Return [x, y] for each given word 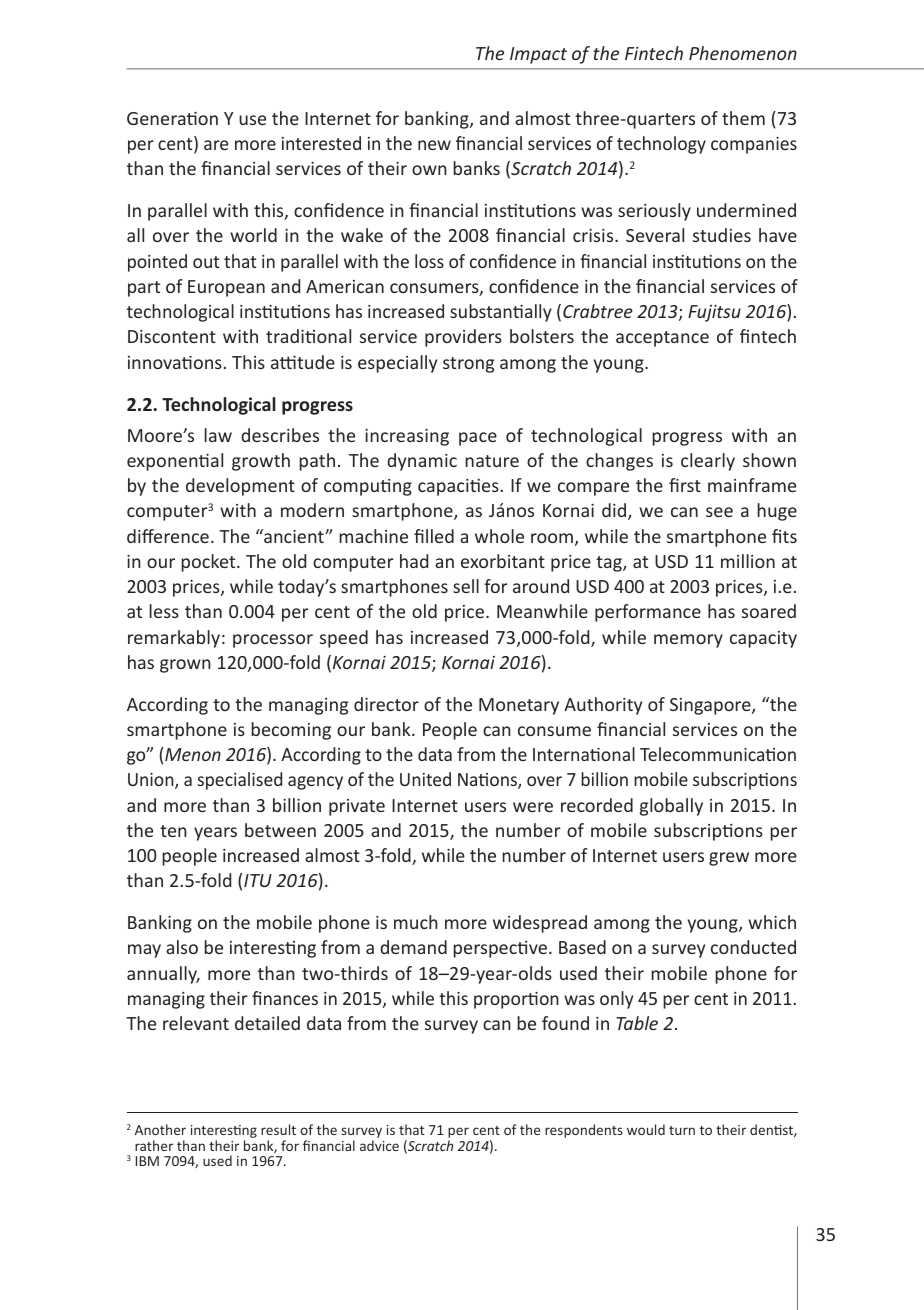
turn [682, 1130]
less [164, 611]
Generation [172, 118]
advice [379, 1145]
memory [688, 641]
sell [466, 586]
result [278, 1129]
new [434, 145]
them [743, 118]
